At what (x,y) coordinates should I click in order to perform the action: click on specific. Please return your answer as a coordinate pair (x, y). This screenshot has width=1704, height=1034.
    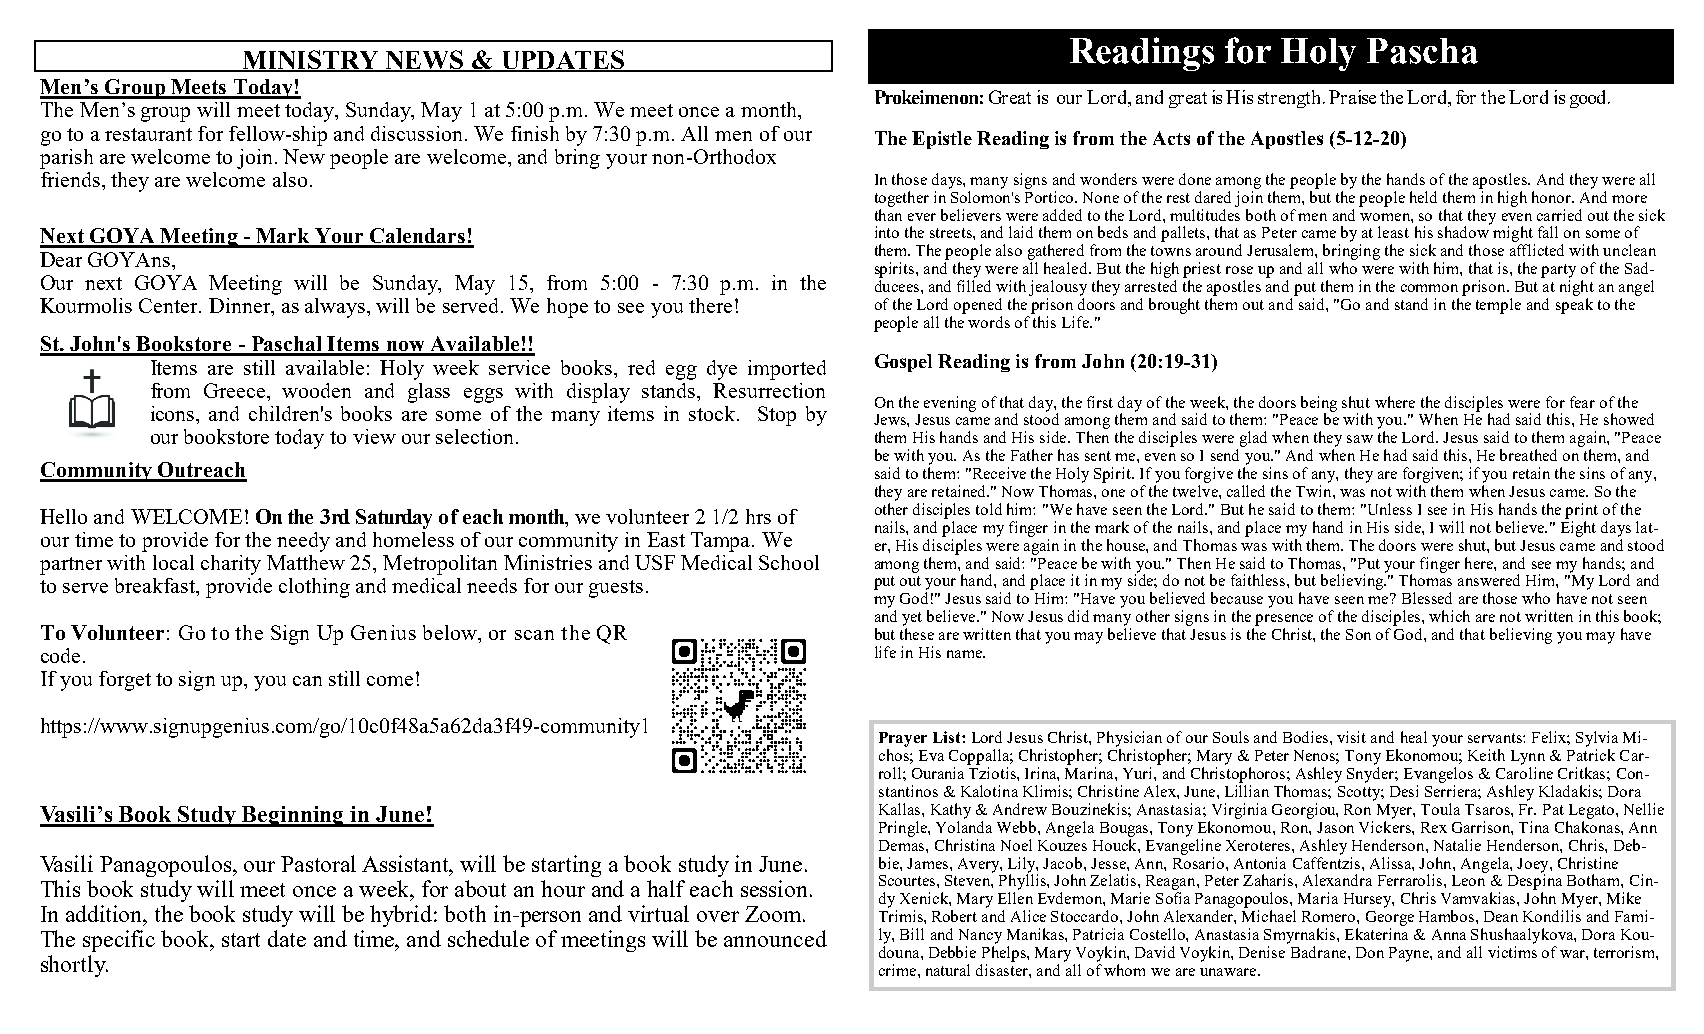
    Looking at the image, I should click on (119, 941).
